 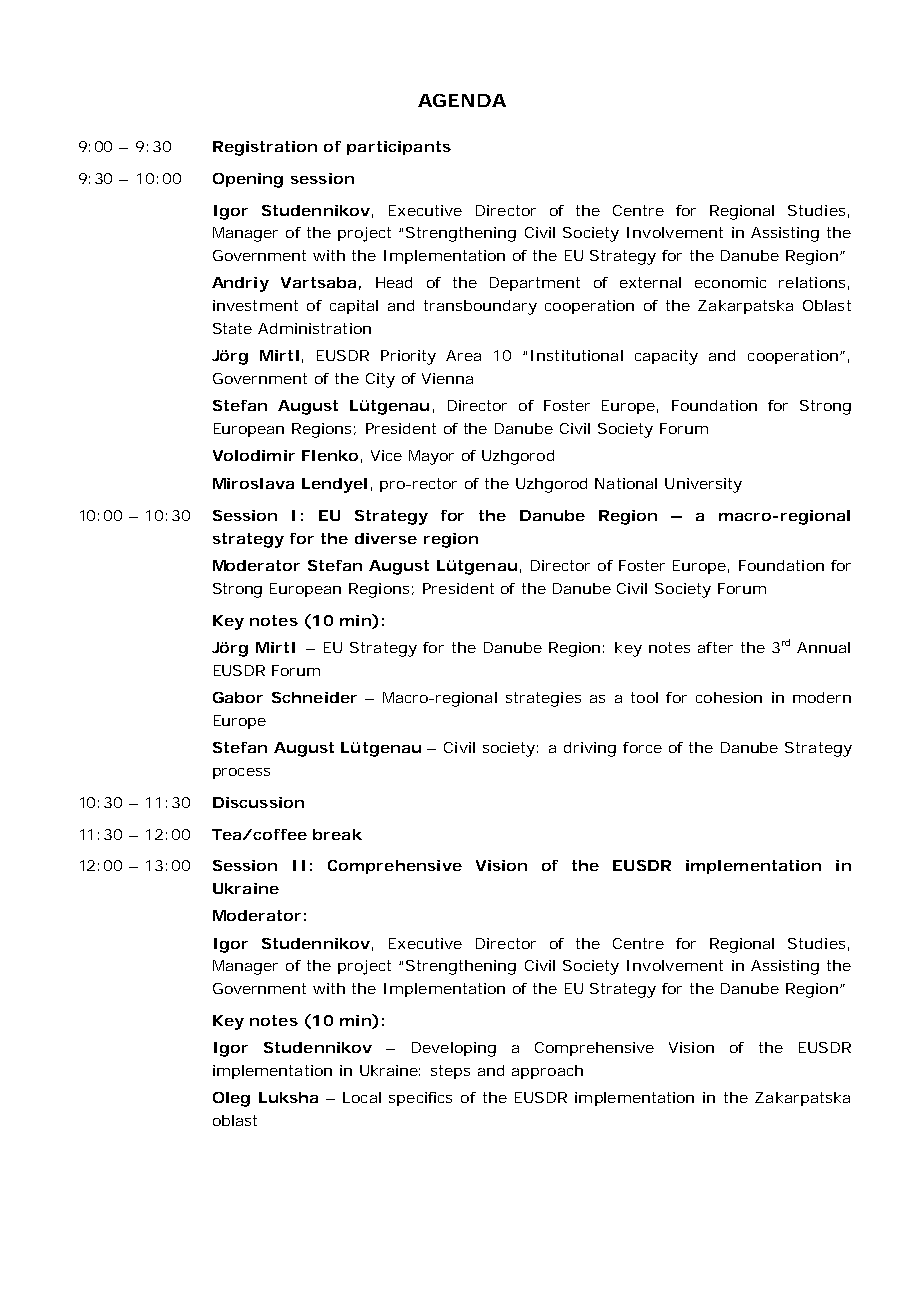 I want to click on participants, so click(x=399, y=148).
